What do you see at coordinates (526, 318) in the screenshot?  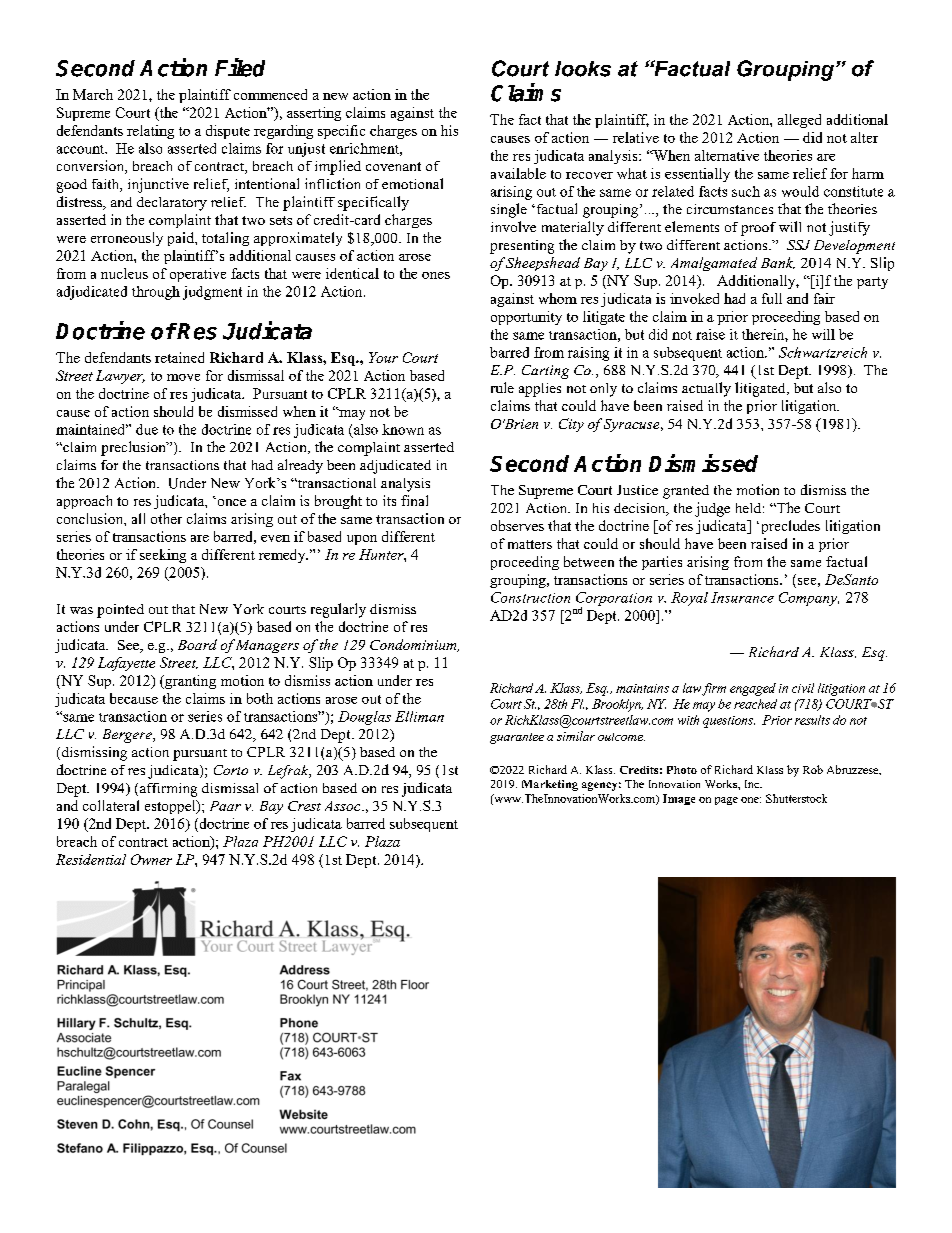 I see `opportunity` at bounding box center [526, 318].
